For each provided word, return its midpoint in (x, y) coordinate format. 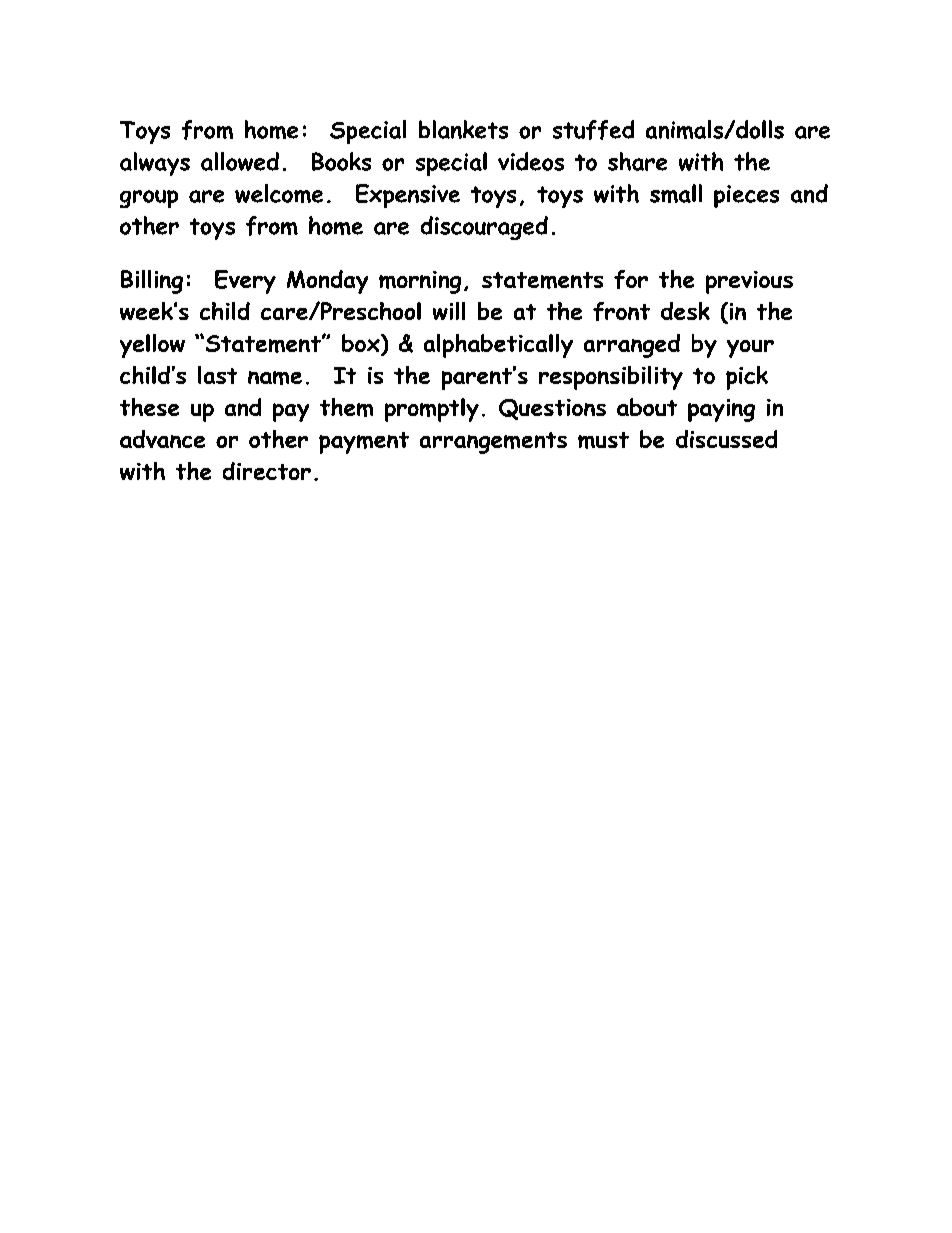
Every (245, 282)
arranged (632, 346)
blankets (463, 129)
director (267, 471)
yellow (152, 346)
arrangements (493, 443)
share (637, 161)
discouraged (484, 228)
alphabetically (498, 346)
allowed (240, 161)
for (631, 279)
